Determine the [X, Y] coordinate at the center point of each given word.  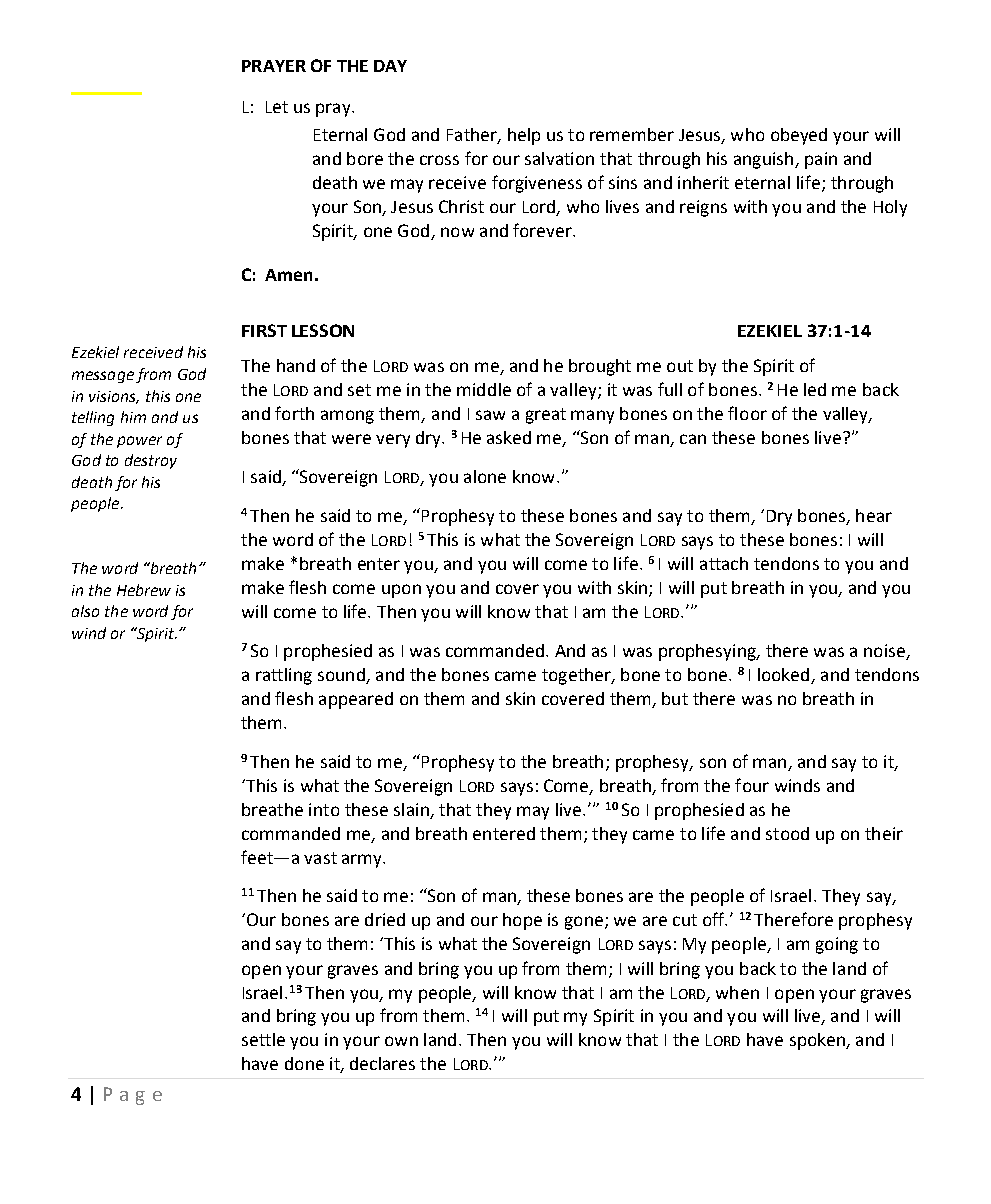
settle [263, 1039]
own [401, 1041]
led [815, 389]
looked [785, 676]
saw [490, 415]
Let [277, 107]
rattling [284, 676]
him [133, 417]
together [577, 676]
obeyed [799, 136]
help [524, 136]
